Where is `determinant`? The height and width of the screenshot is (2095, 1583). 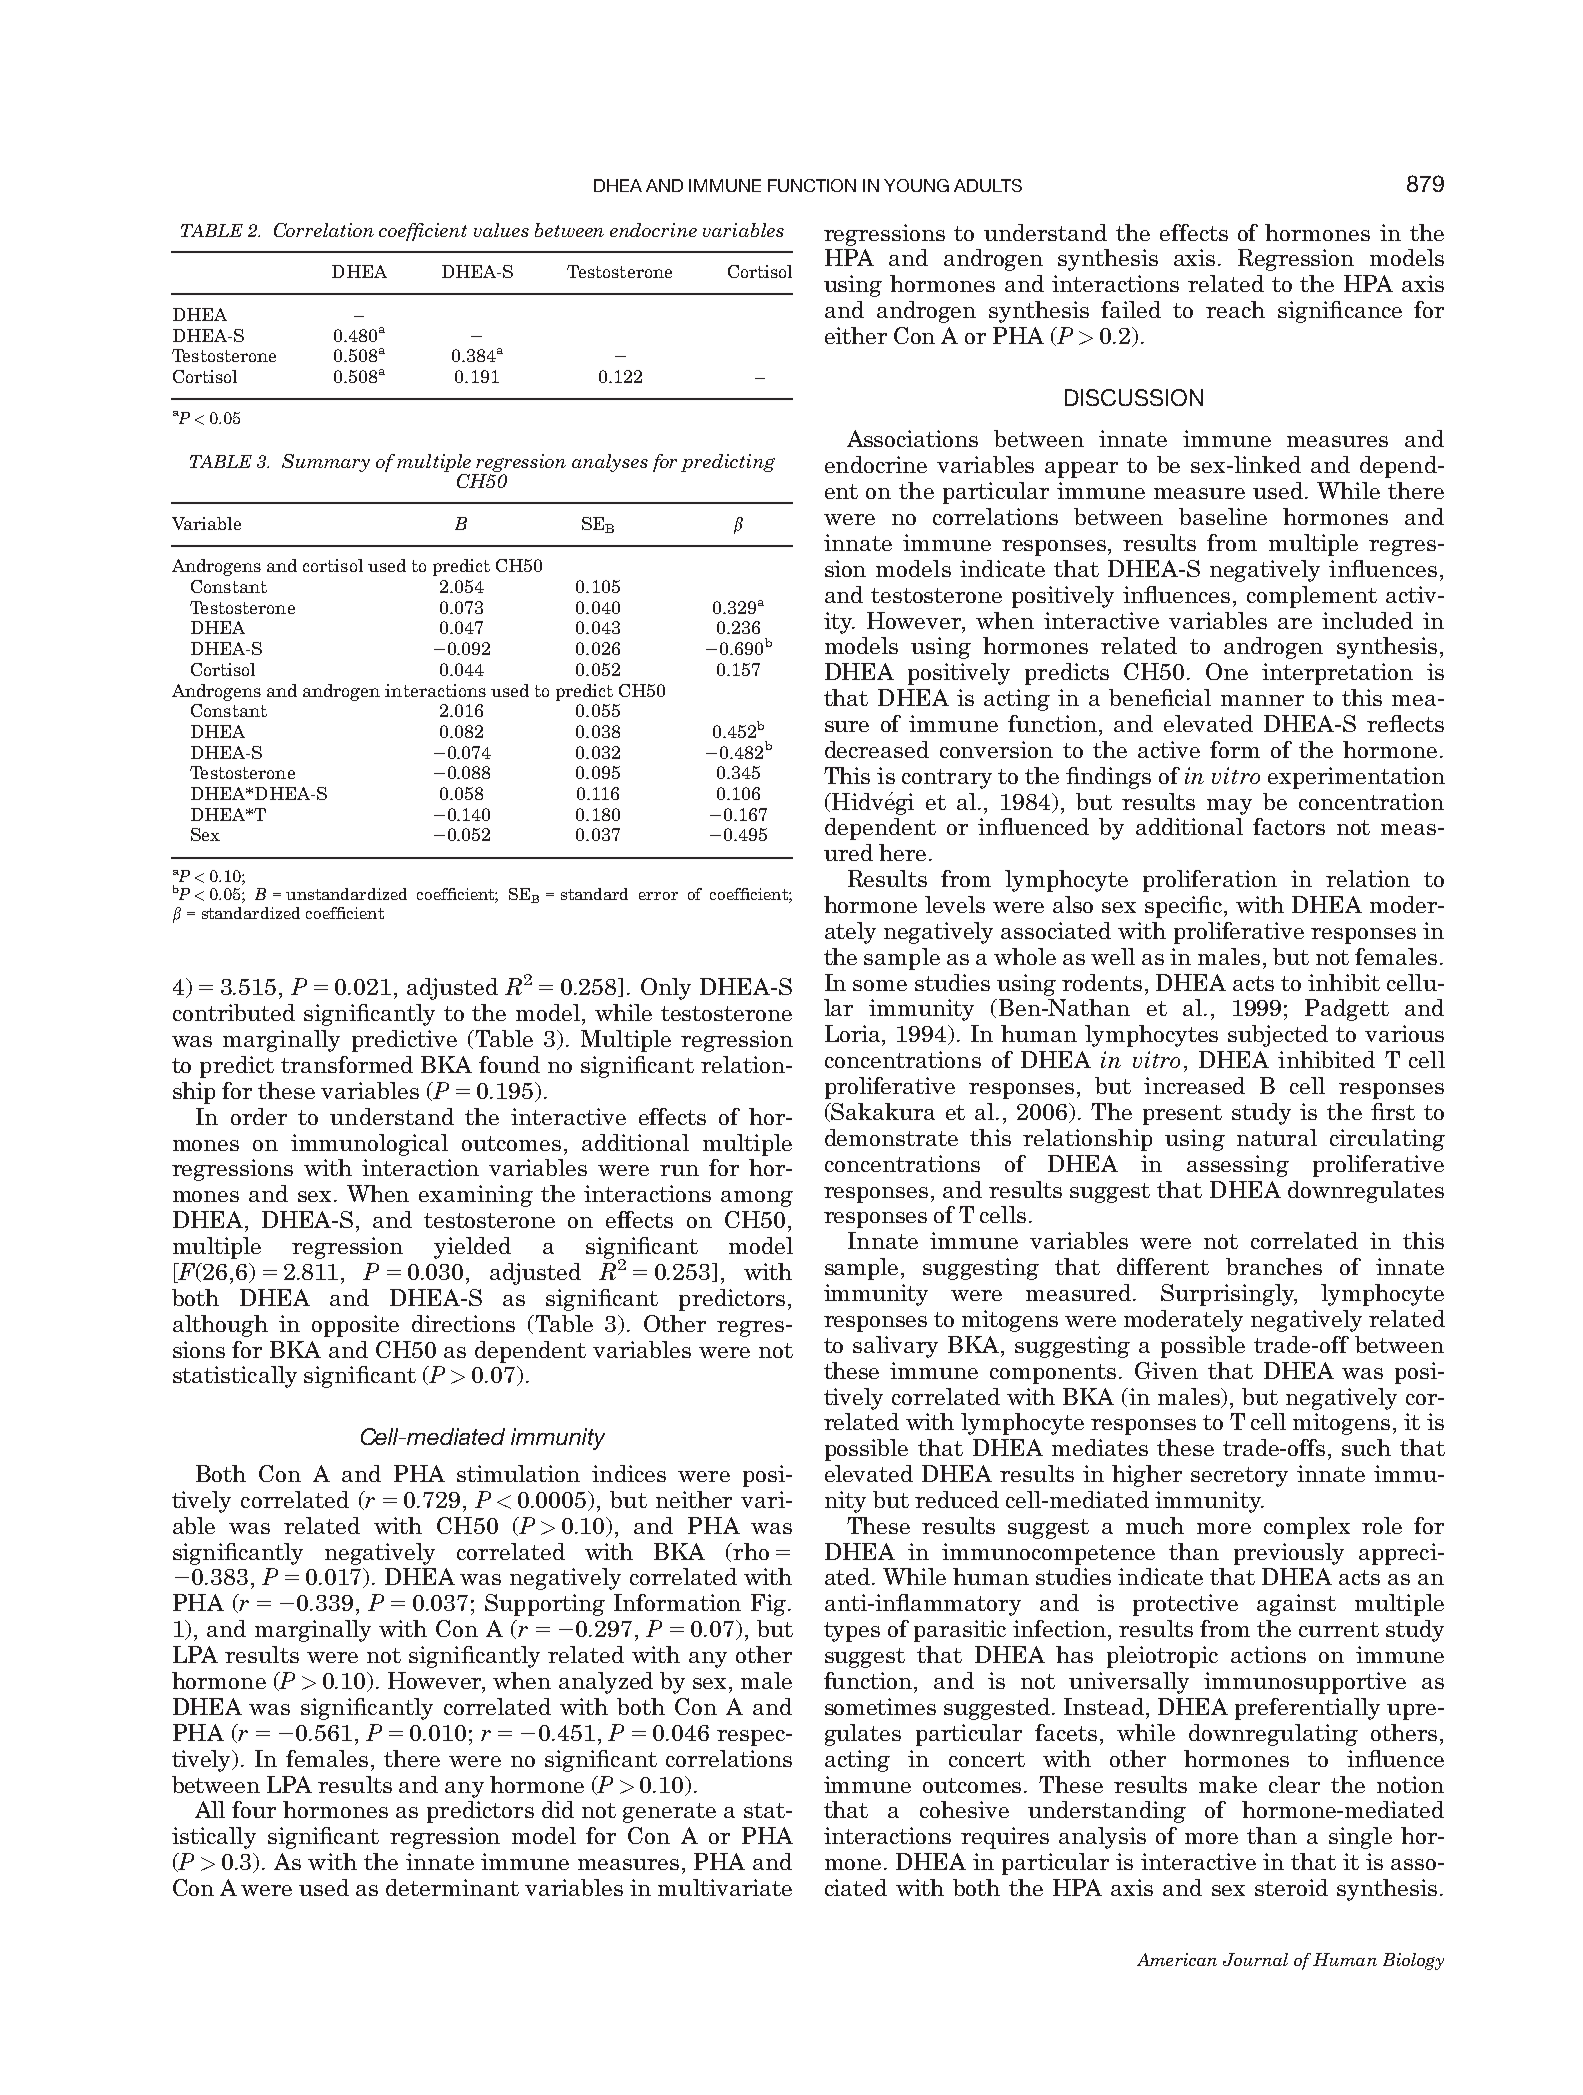 determinant is located at coordinates (452, 1887).
